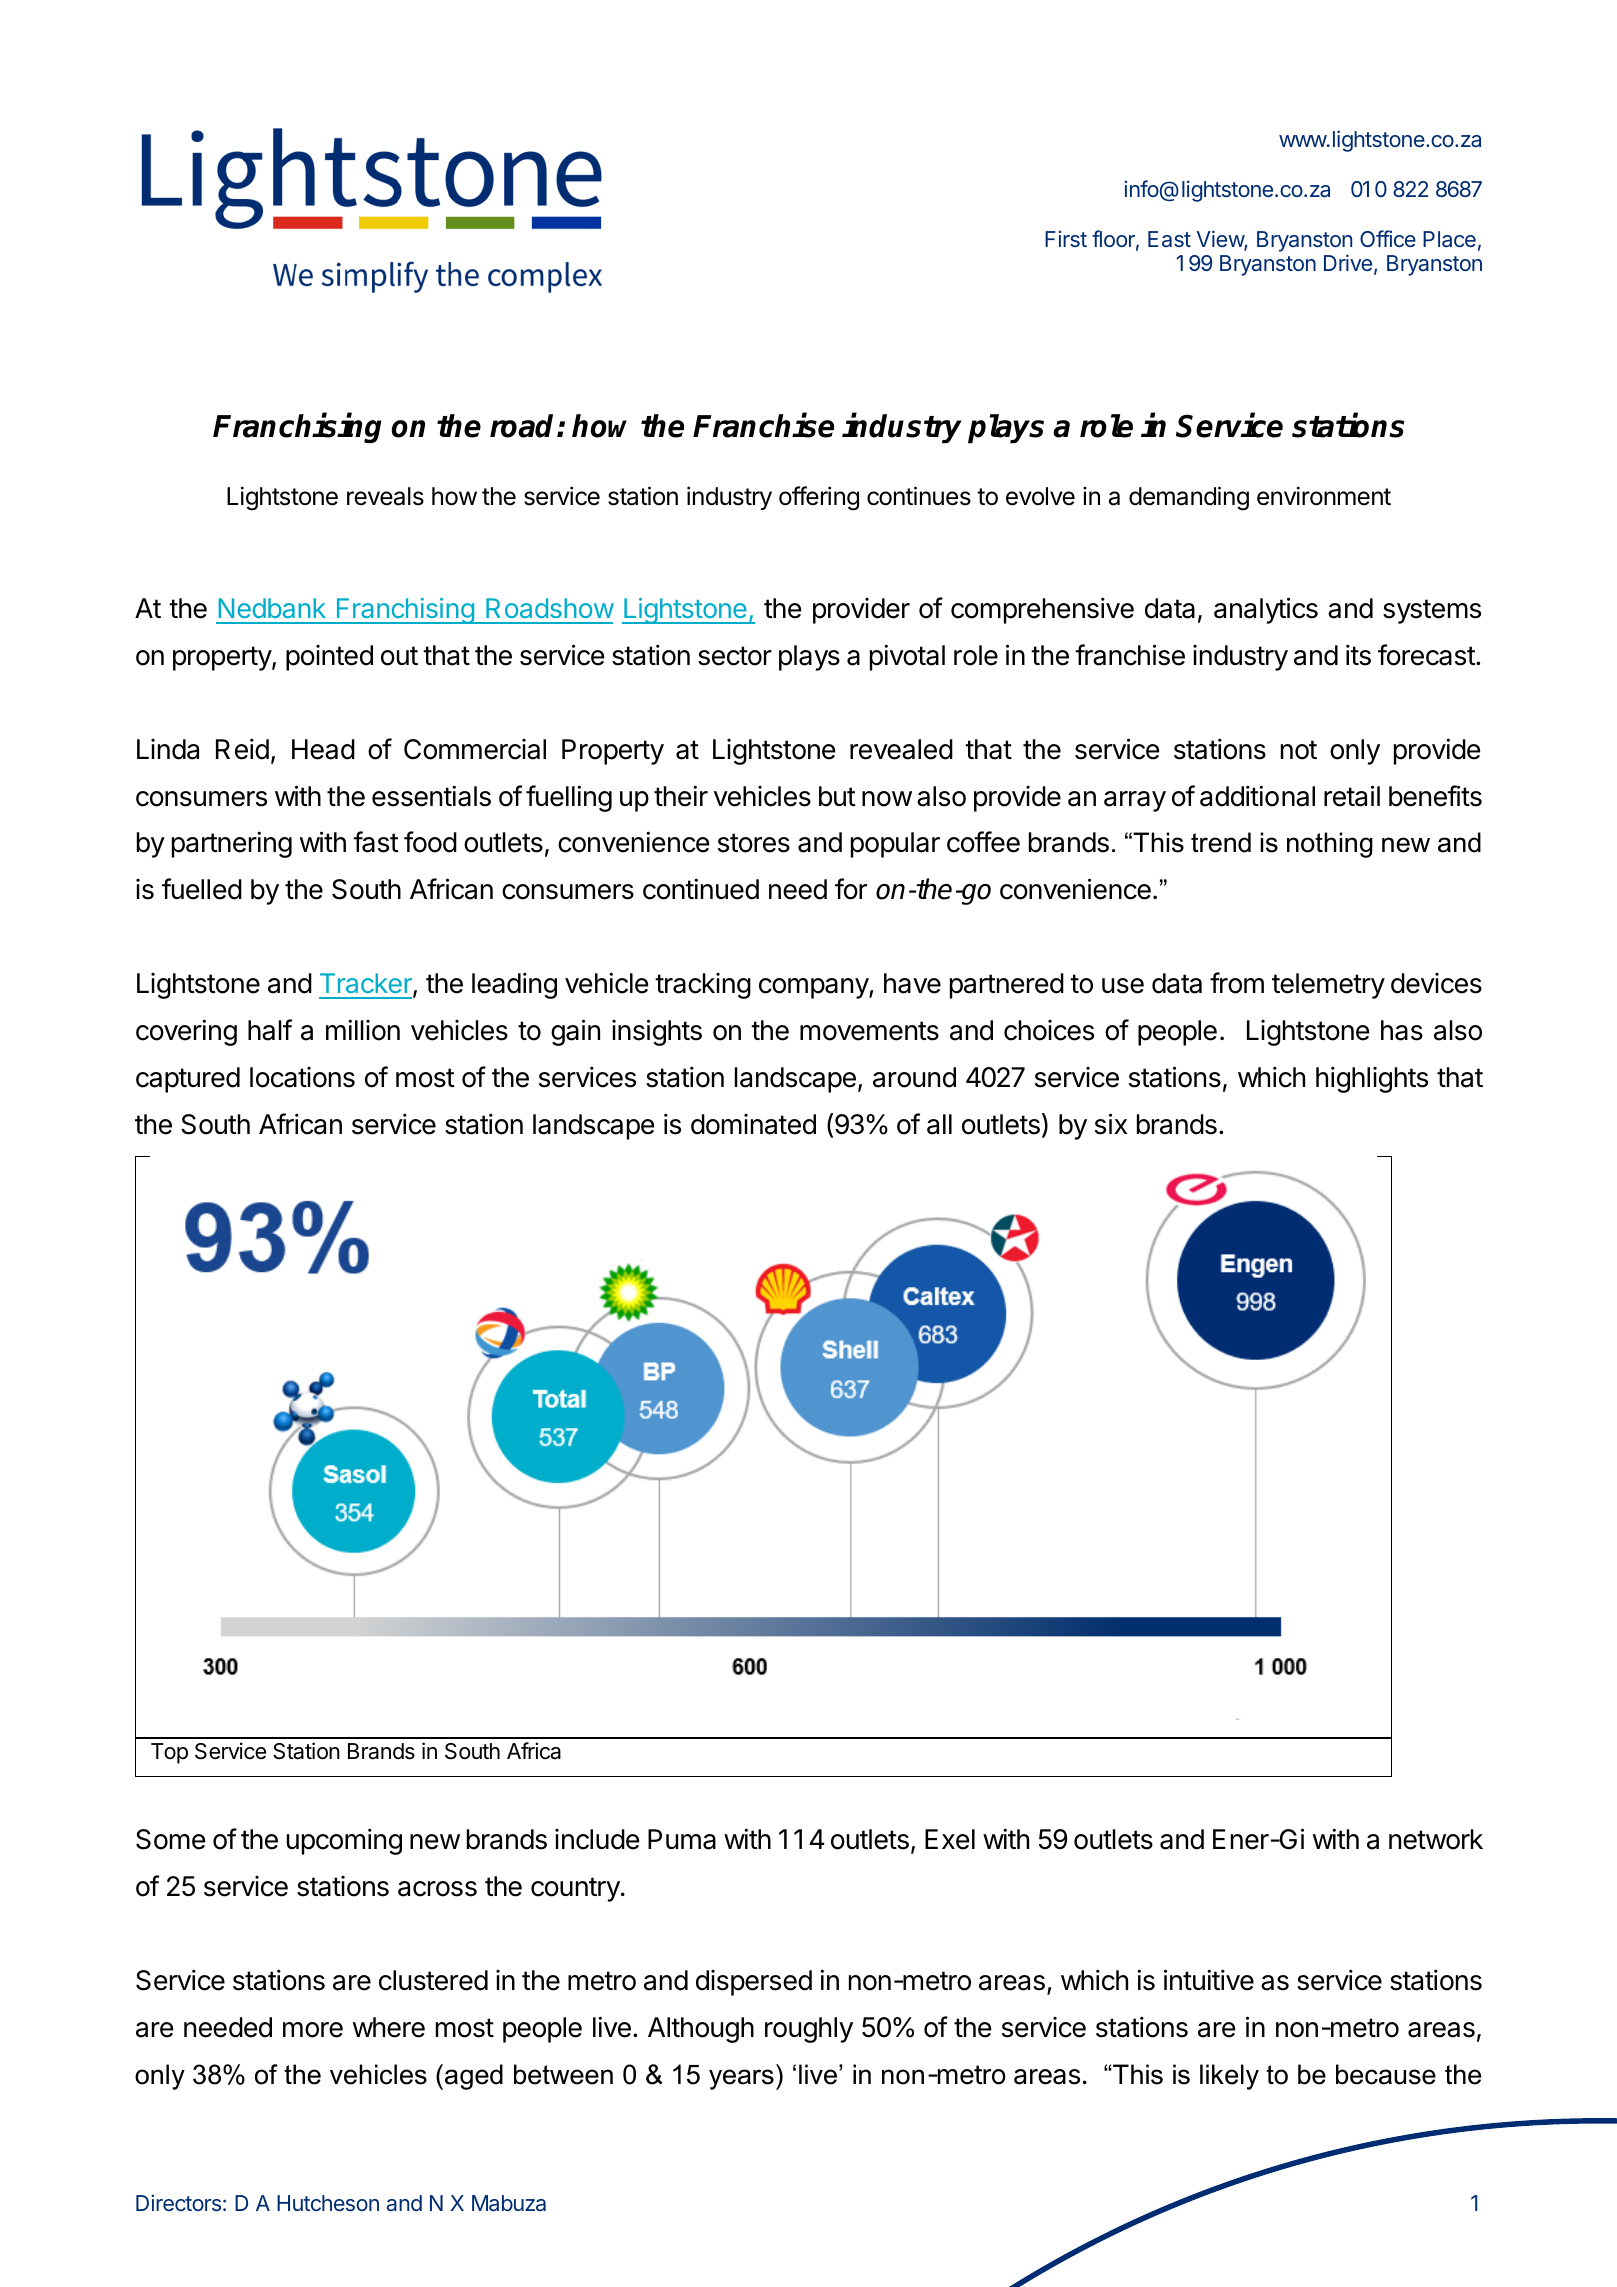 This document has height=2287, width=1617. What do you see at coordinates (302, 1077) in the document?
I see `locations` at bounding box center [302, 1077].
